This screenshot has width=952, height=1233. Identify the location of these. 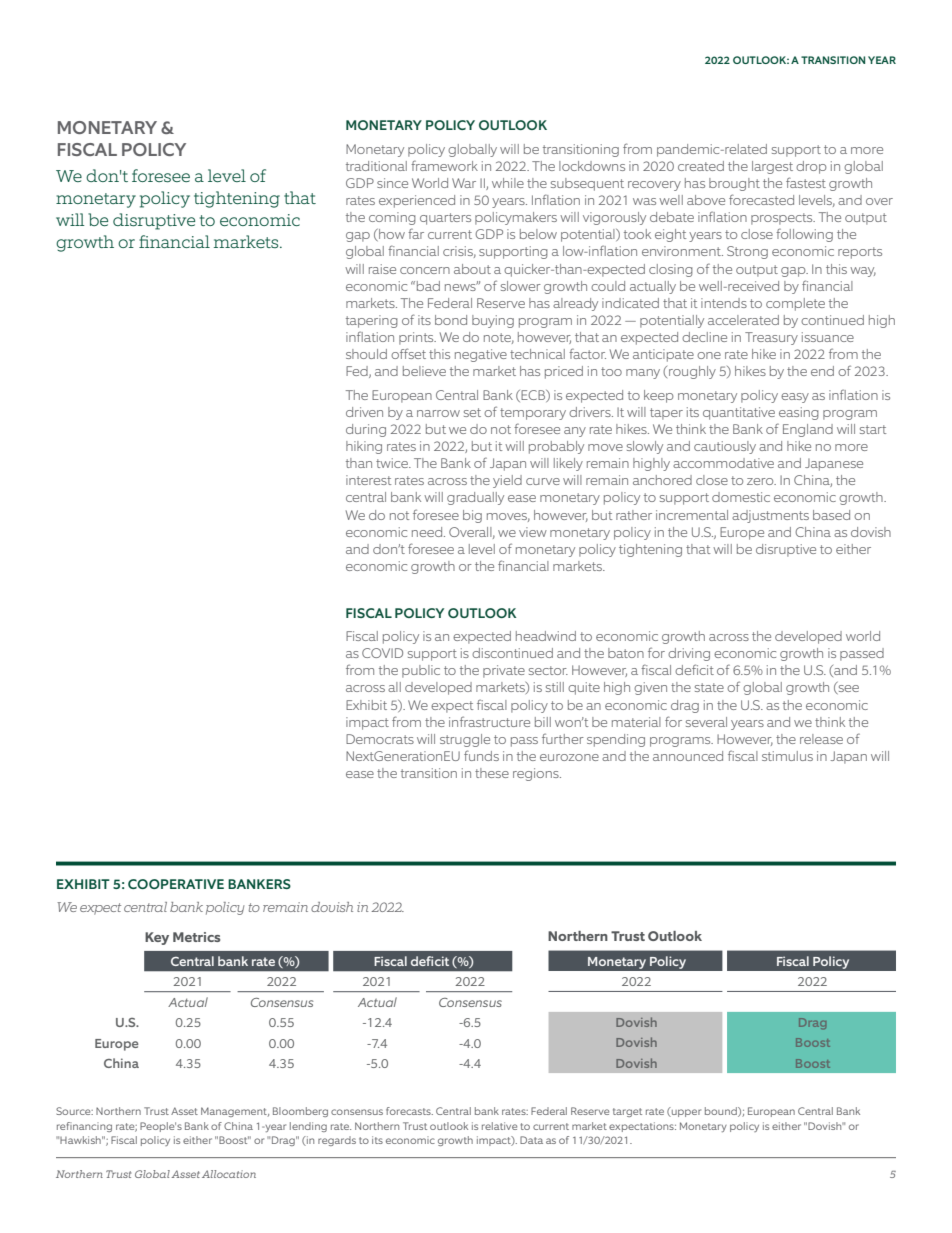
(492, 773).
